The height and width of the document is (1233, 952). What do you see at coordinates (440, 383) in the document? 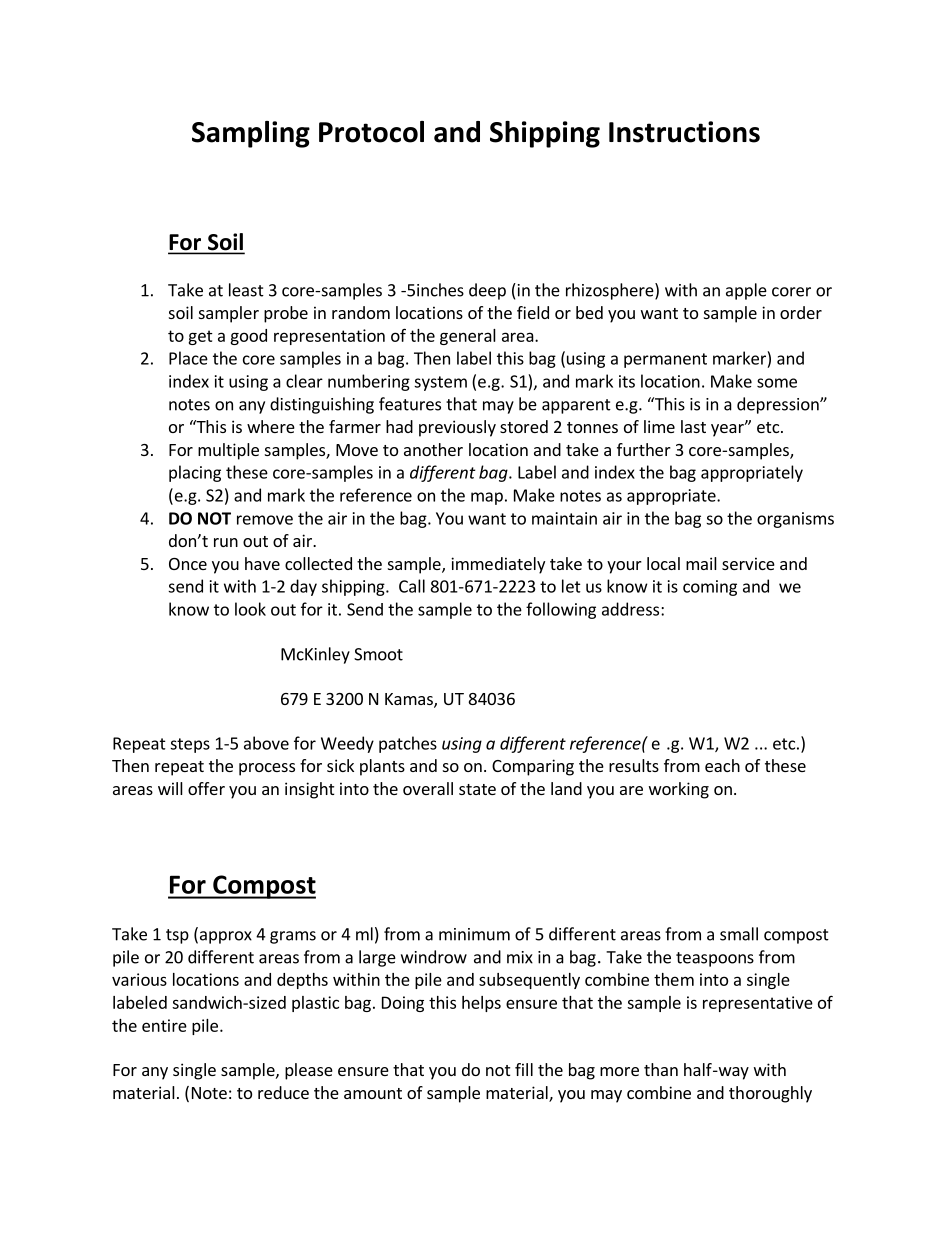
I see `system` at bounding box center [440, 383].
